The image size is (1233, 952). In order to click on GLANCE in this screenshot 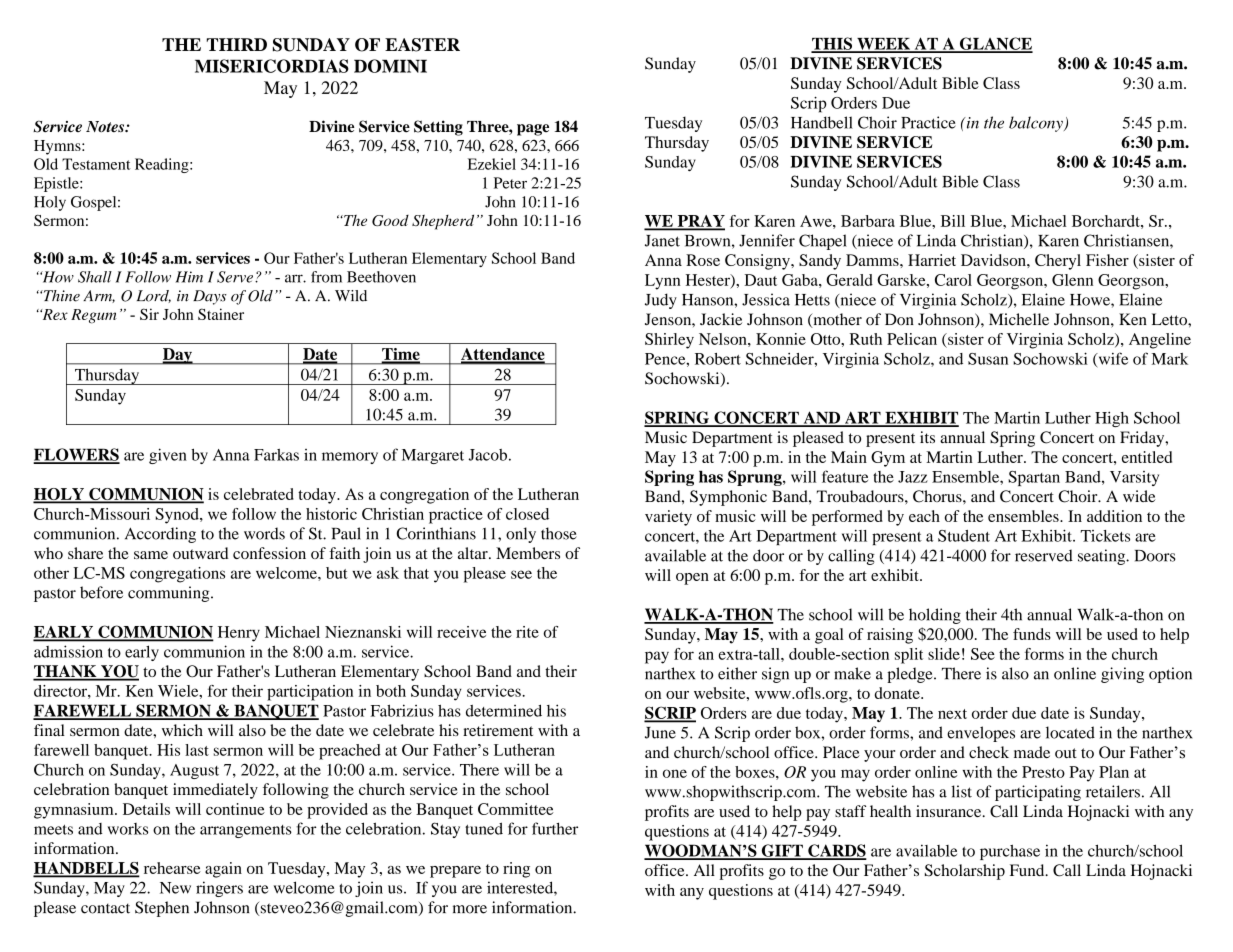, I will do `click(995, 44)`.
